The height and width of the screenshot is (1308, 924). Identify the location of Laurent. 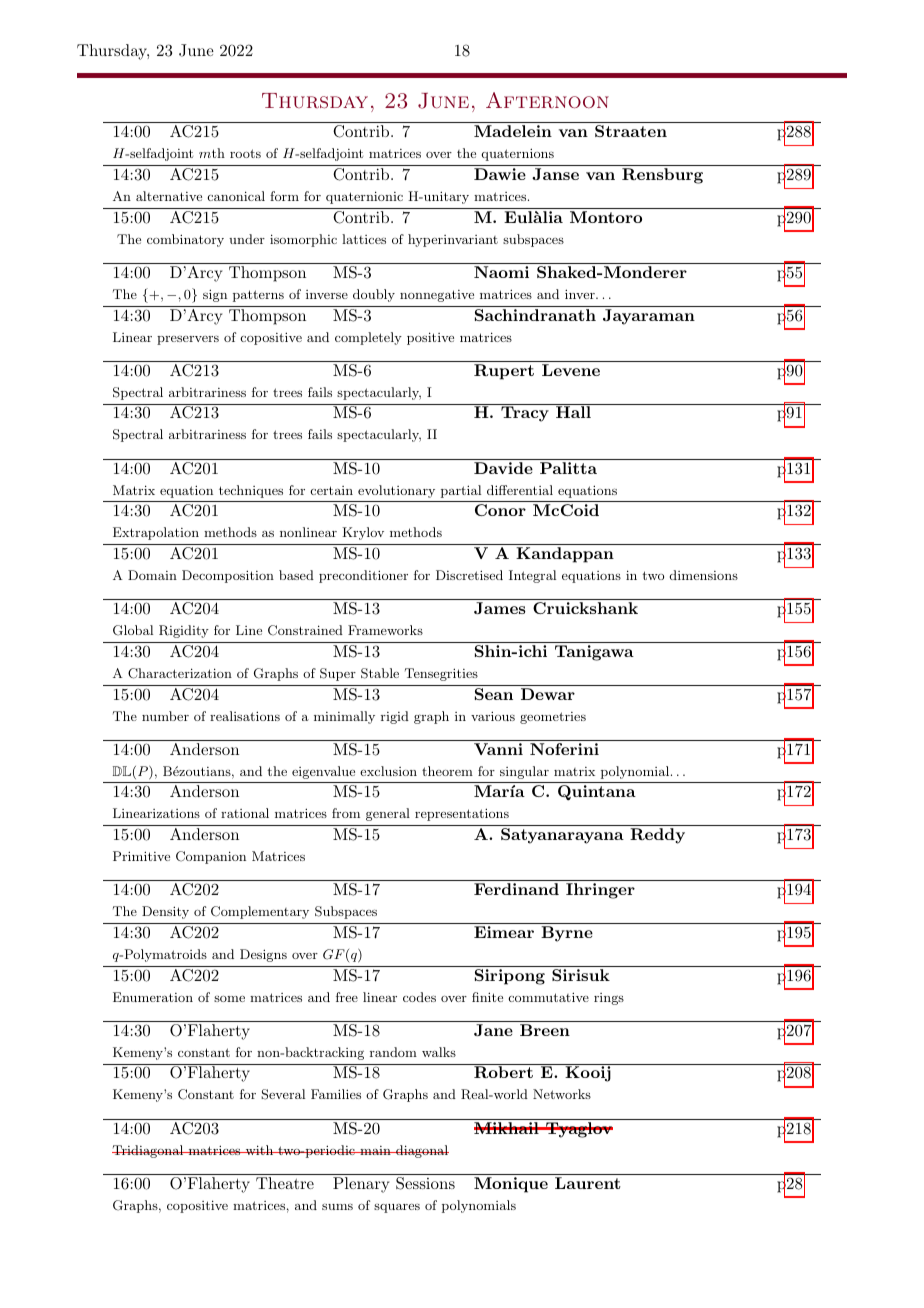
(588, 1183).
